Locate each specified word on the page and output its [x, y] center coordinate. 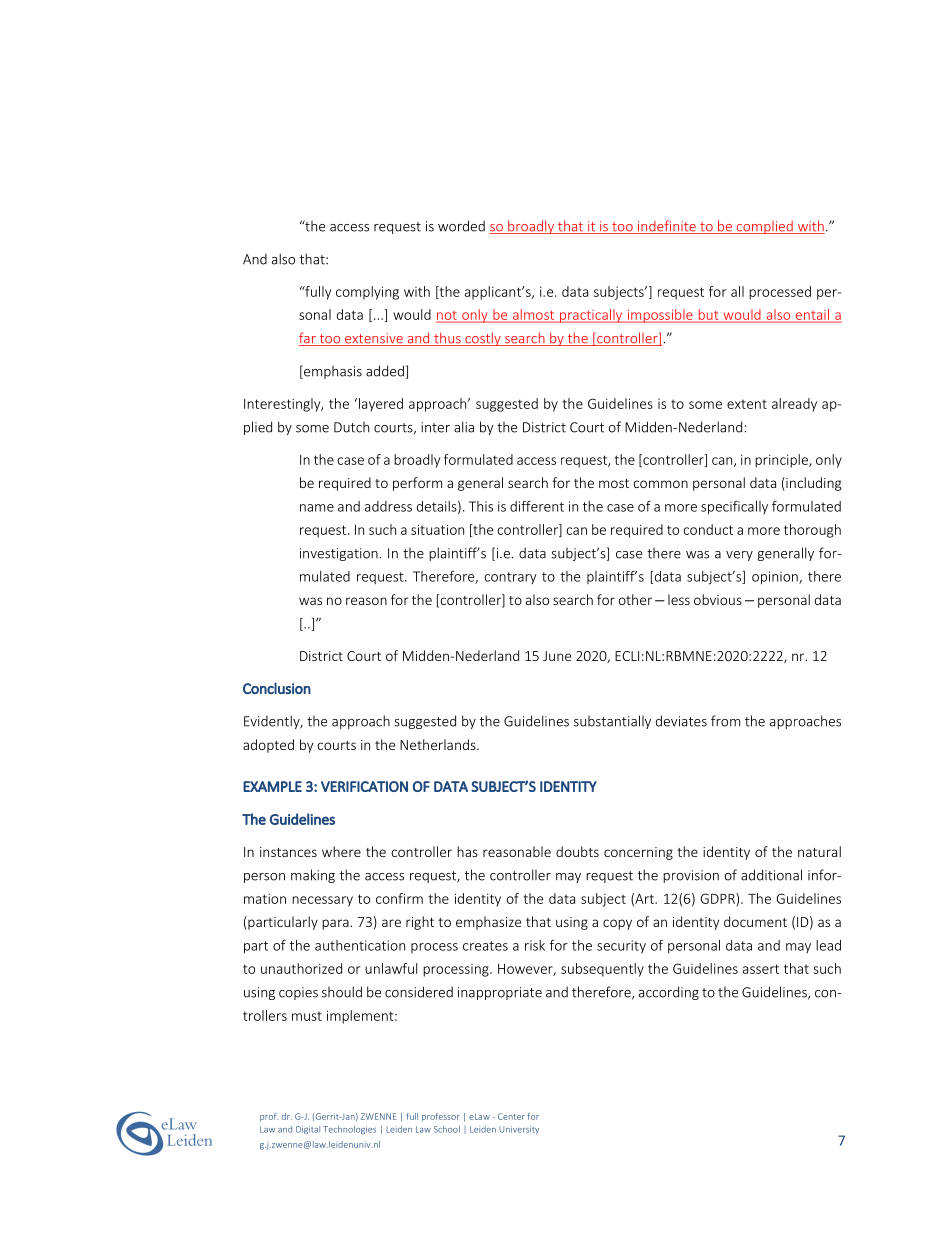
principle [782, 461]
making [313, 876]
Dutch [351, 427]
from [725, 721]
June [557, 656]
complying [367, 293]
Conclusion [277, 688]
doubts [577, 851]
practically [591, 316]
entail [812, 315]
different [537, 506]
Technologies [349, 1130]
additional [771, 875]
